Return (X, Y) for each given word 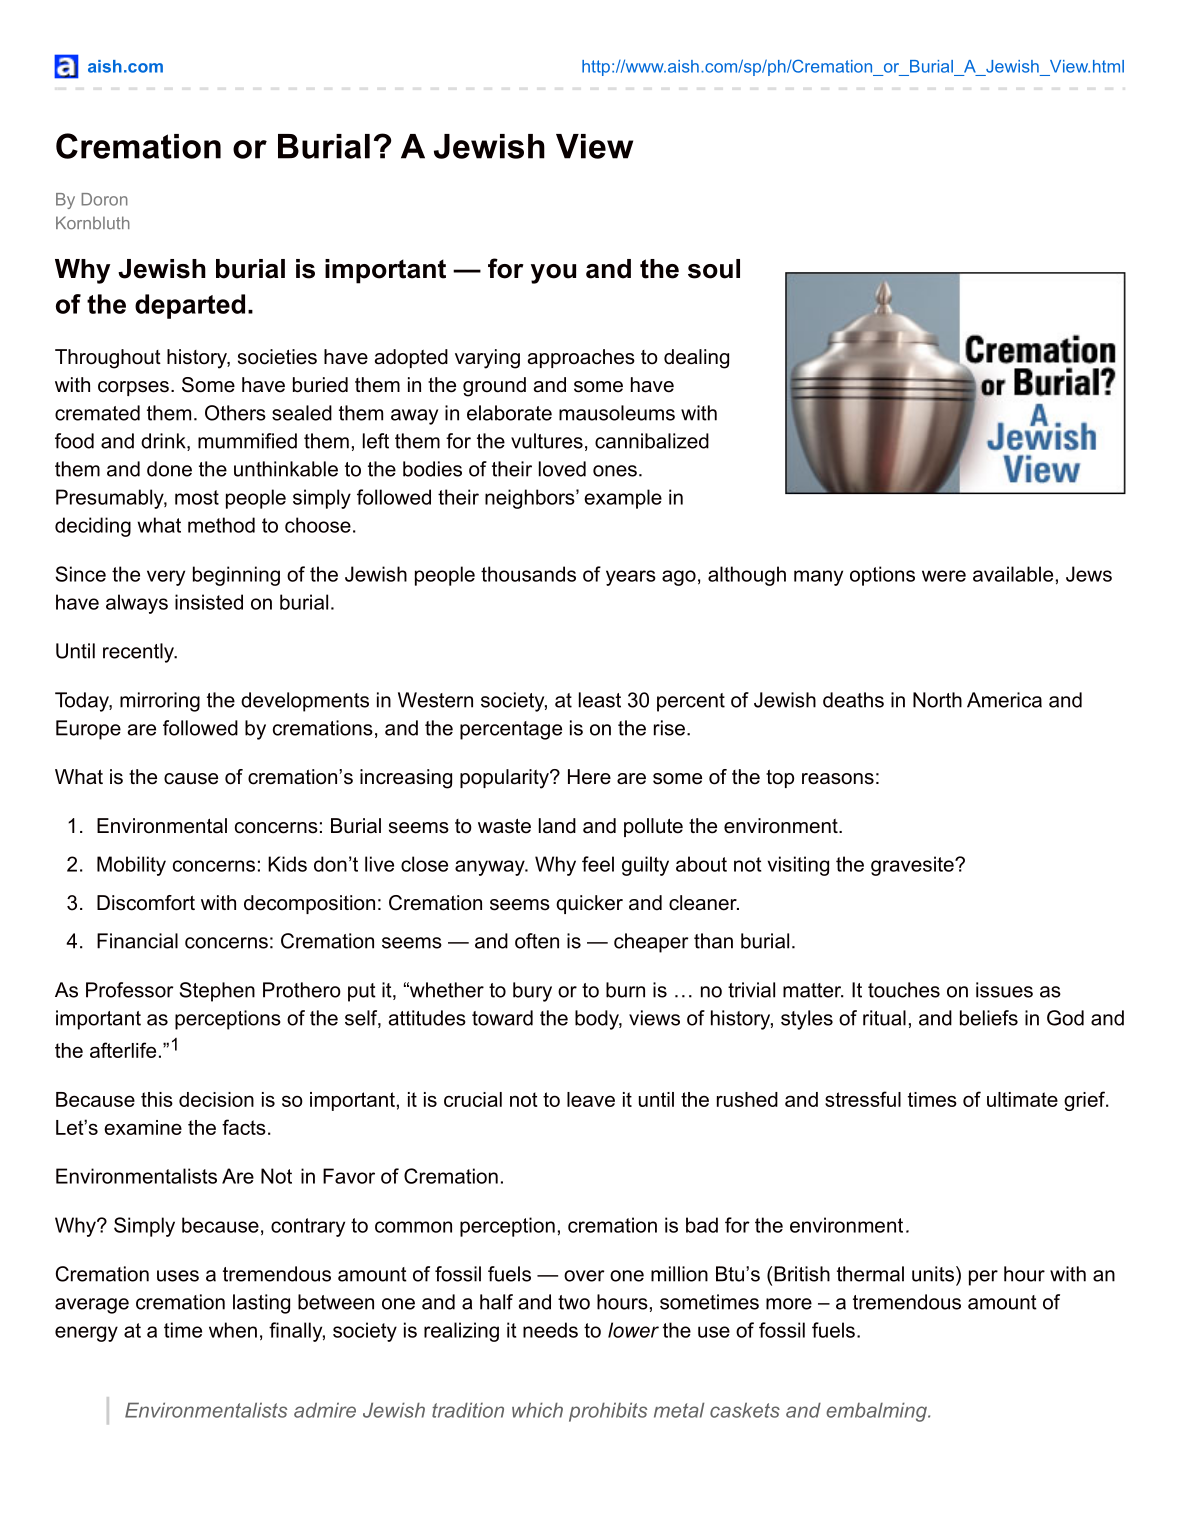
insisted (209, 602)
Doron (105, 199)
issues (1004, 990)
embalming (877, 1412)
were (944, 576)
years (631, 578)
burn (625, 990)
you (553, 274)
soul (714, 269)
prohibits (608, 1412)
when (233, 1330)
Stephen (217, 992)
